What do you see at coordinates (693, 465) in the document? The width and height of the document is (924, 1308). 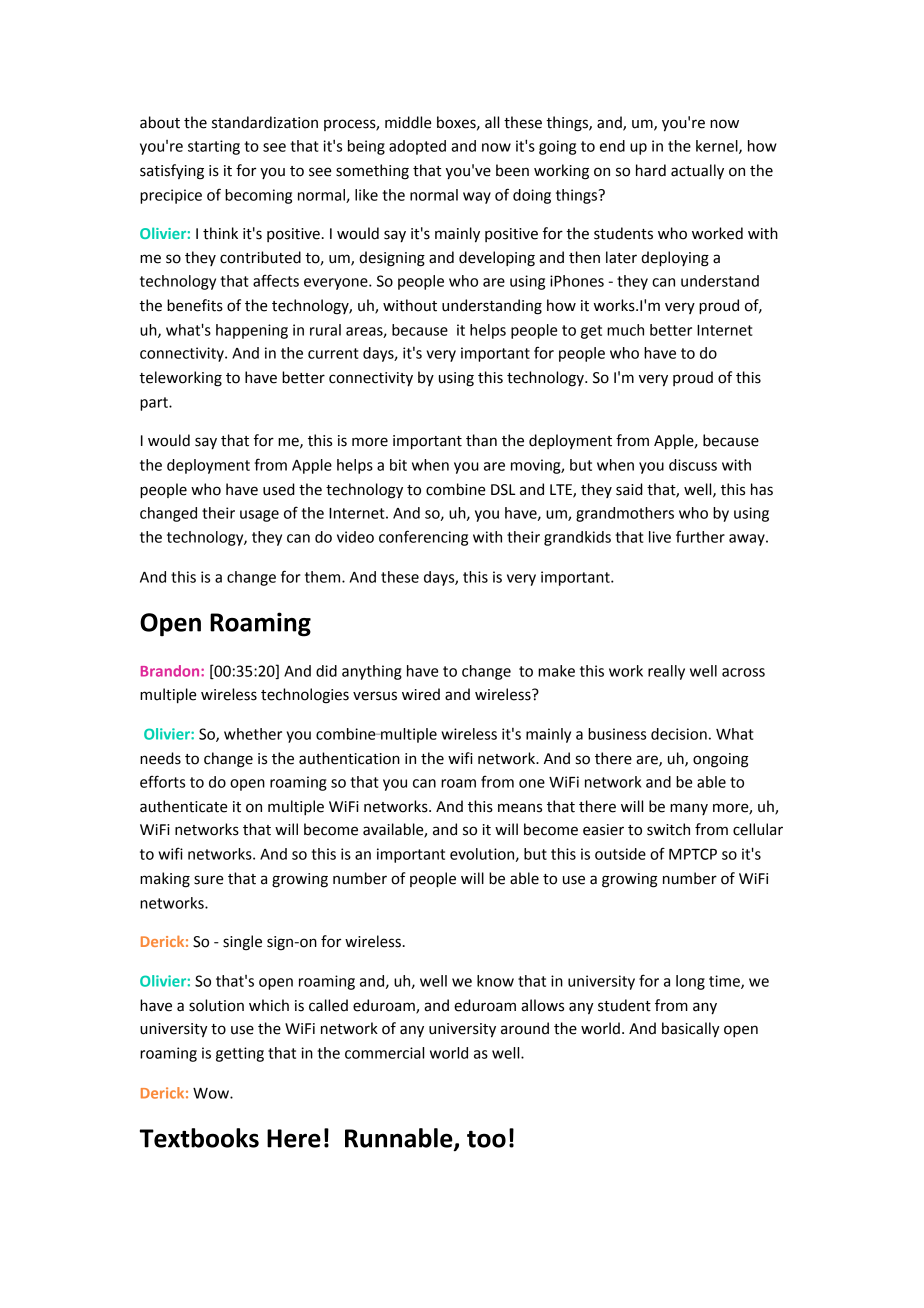 I see `discuss` at bounding box center [693, 465].
